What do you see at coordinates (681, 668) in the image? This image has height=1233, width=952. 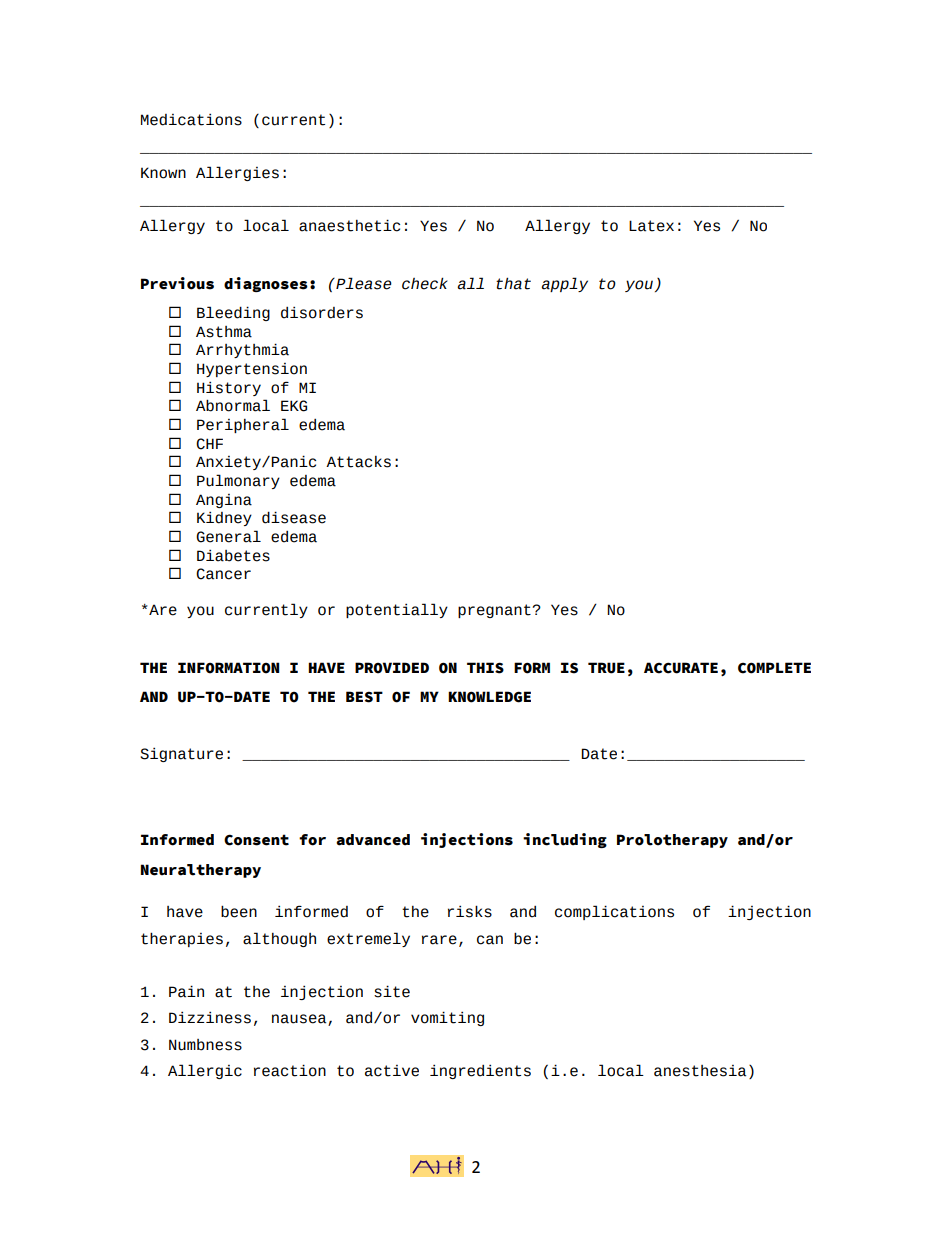 I see `ACCURATE` at bounding box center [681, 668].
